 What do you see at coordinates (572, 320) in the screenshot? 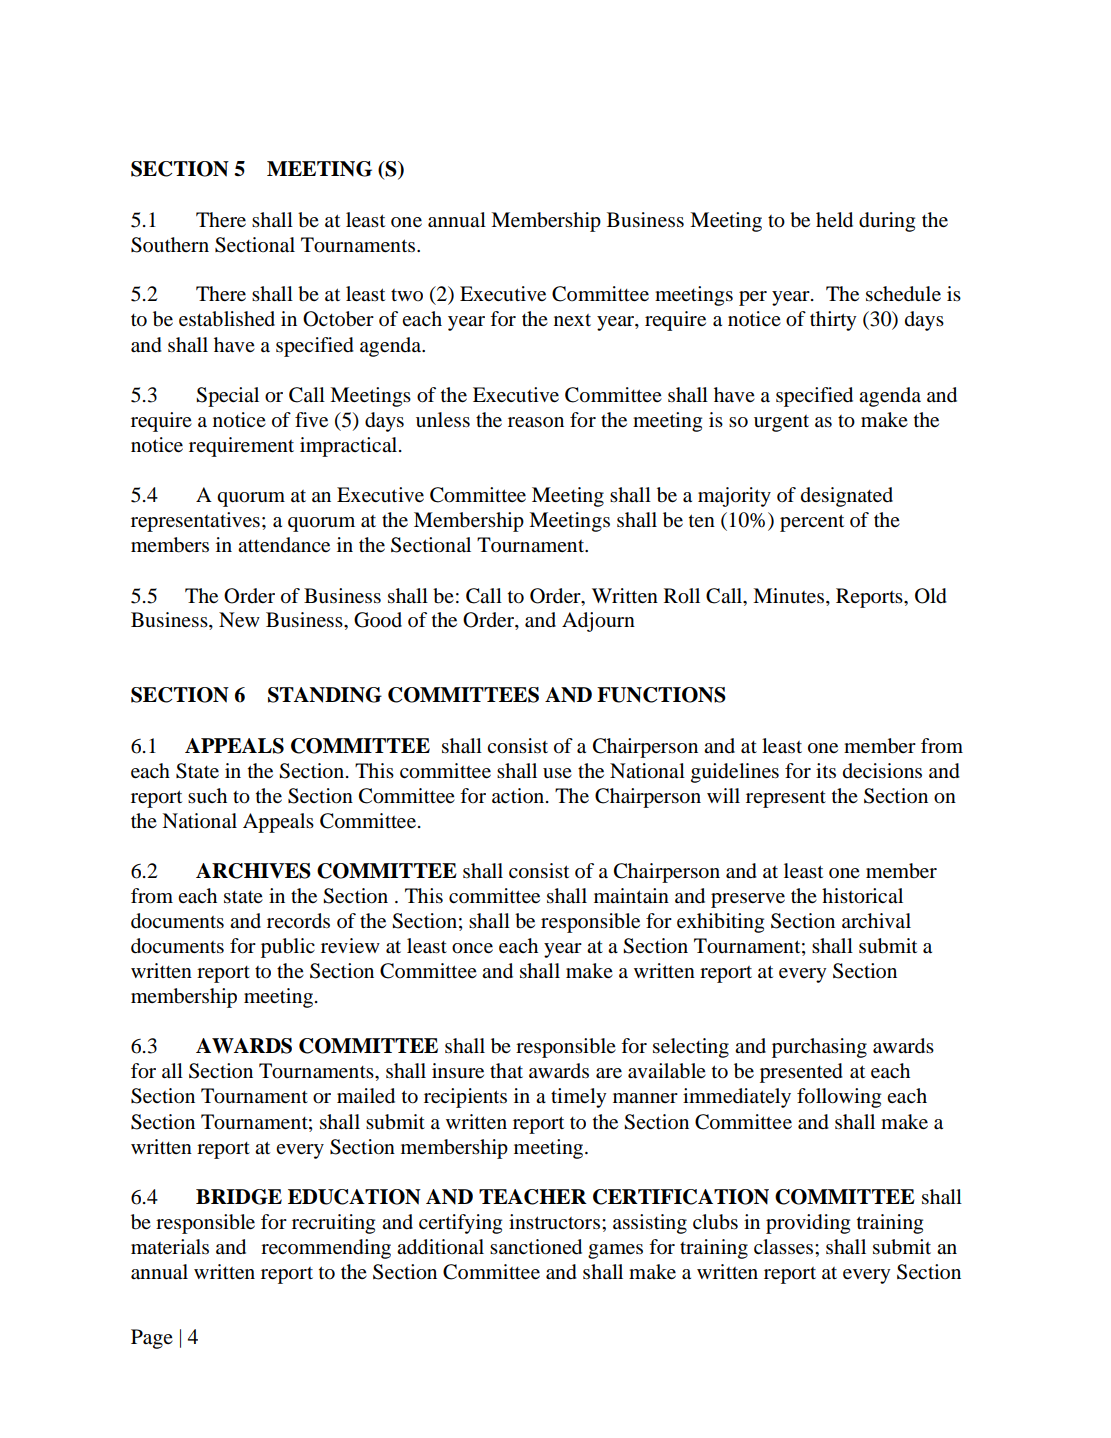
I see `next` at bounding box center [572, 320].
